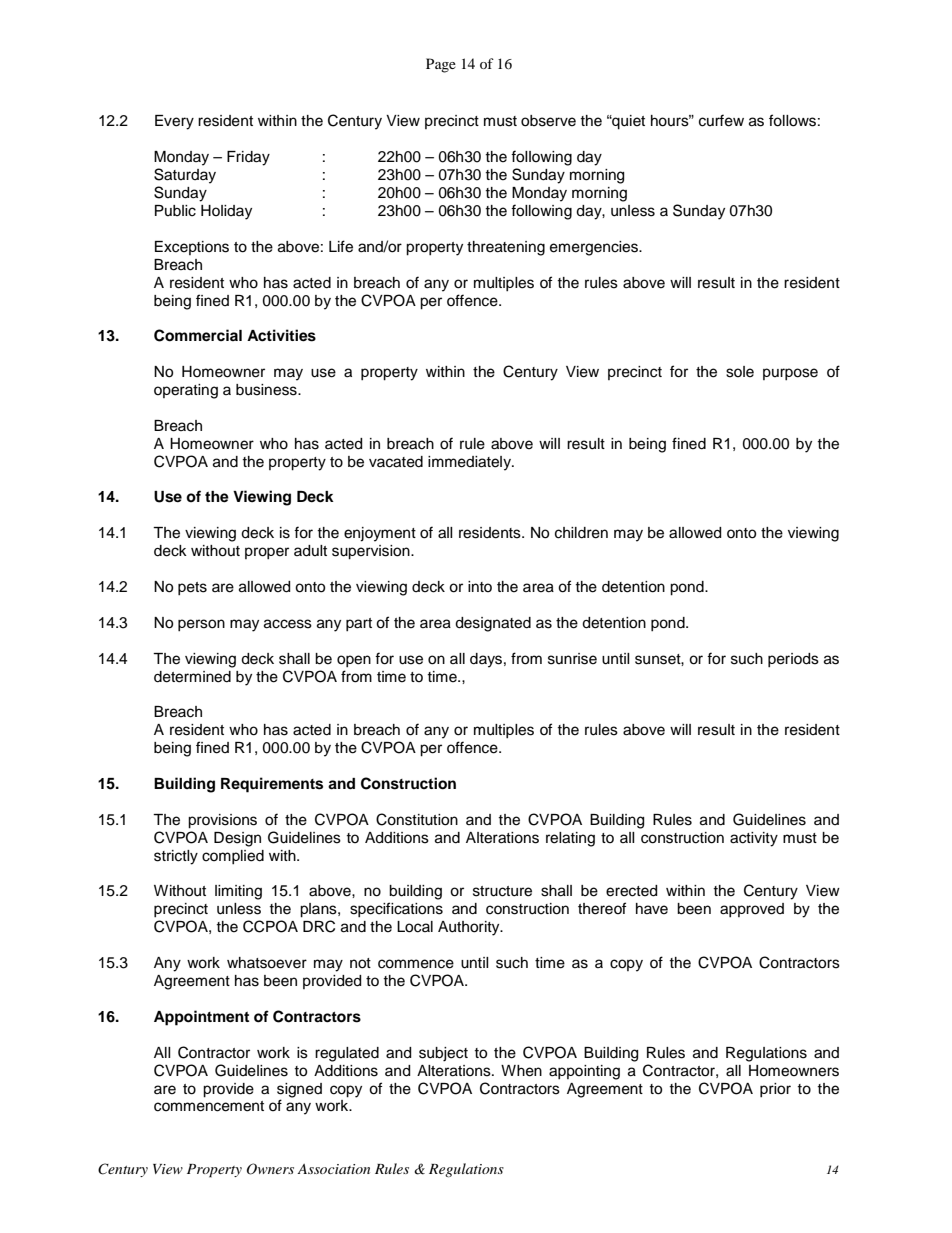  What do you see at coordinates (721, 120) in the screenshot?
I see `curfew` at bounding box center [721, 120].
